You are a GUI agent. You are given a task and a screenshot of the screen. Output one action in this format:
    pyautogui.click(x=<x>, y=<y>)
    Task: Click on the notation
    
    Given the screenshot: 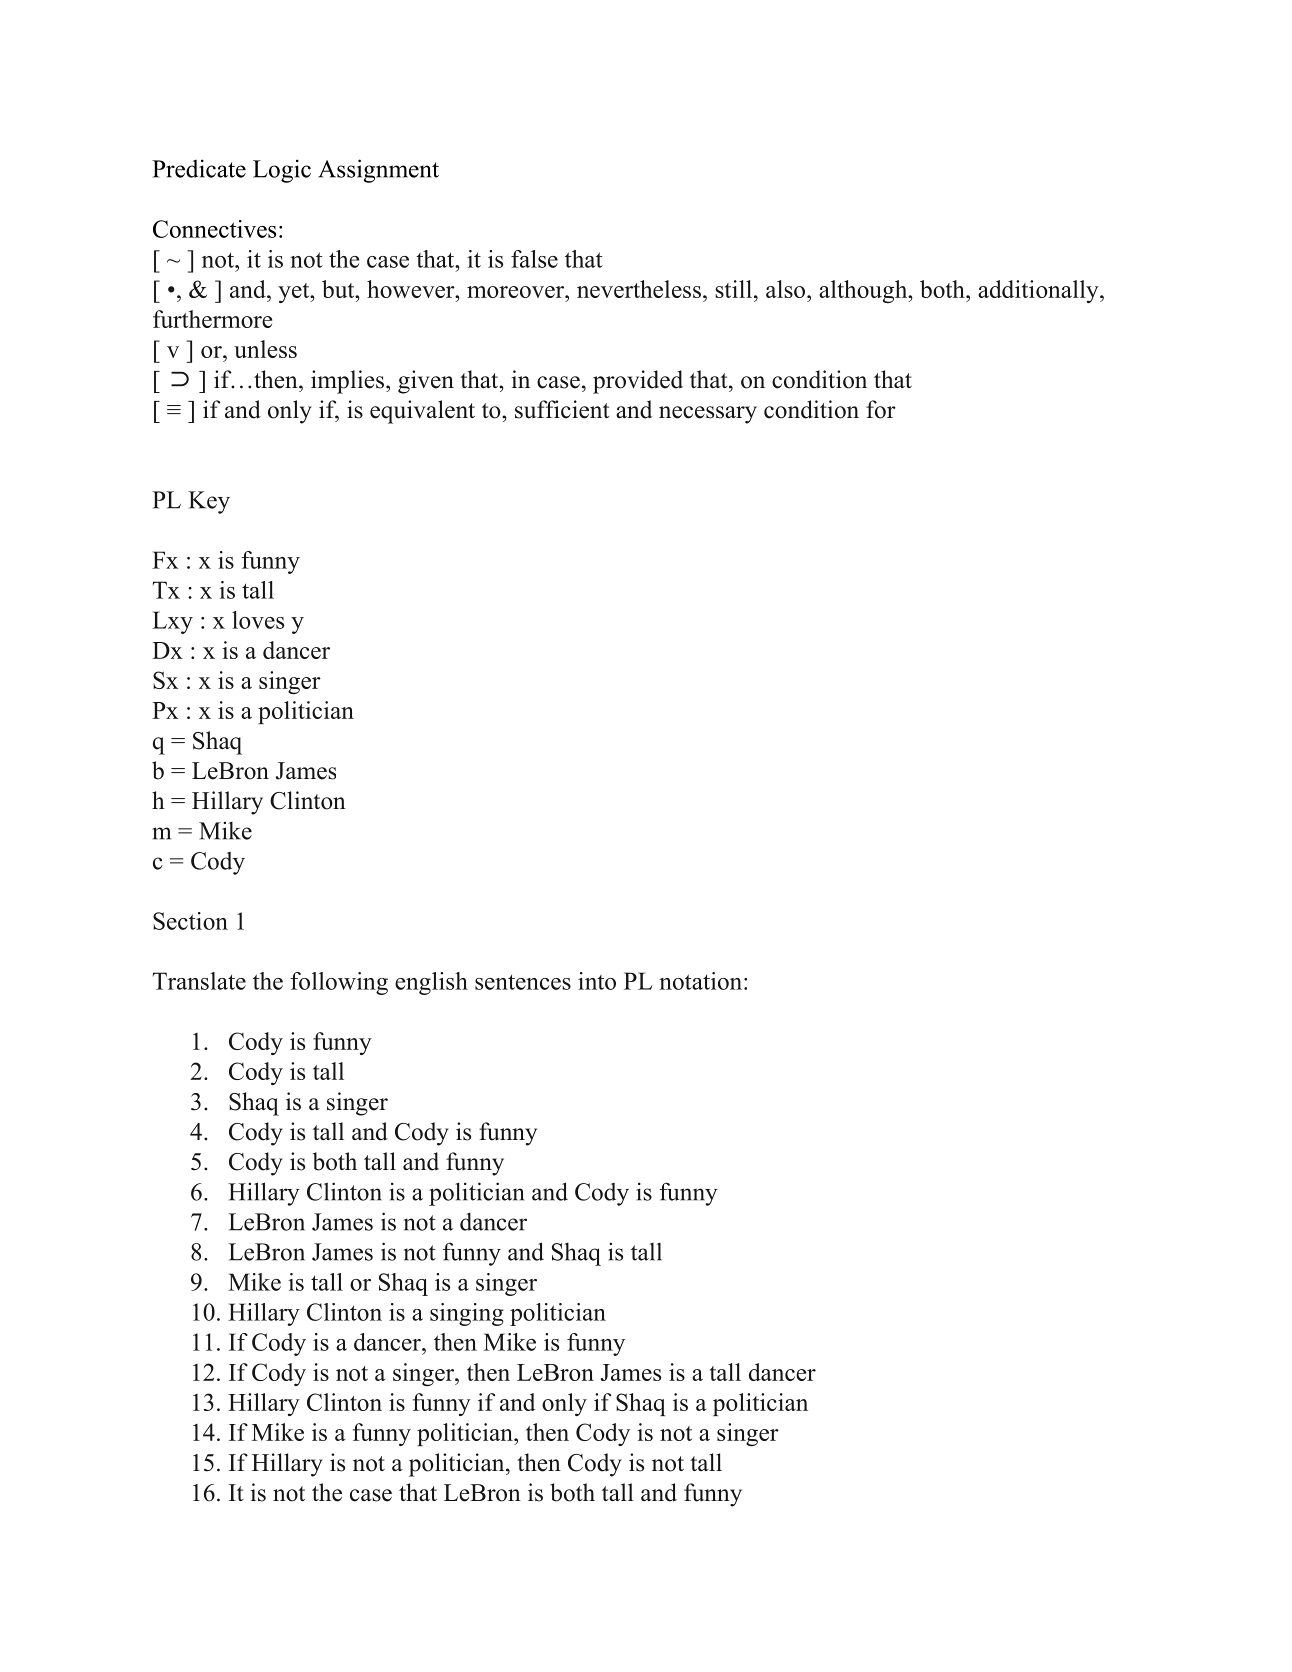 What is the action you would take?
    pyautogui.click(x=700, y=981)
